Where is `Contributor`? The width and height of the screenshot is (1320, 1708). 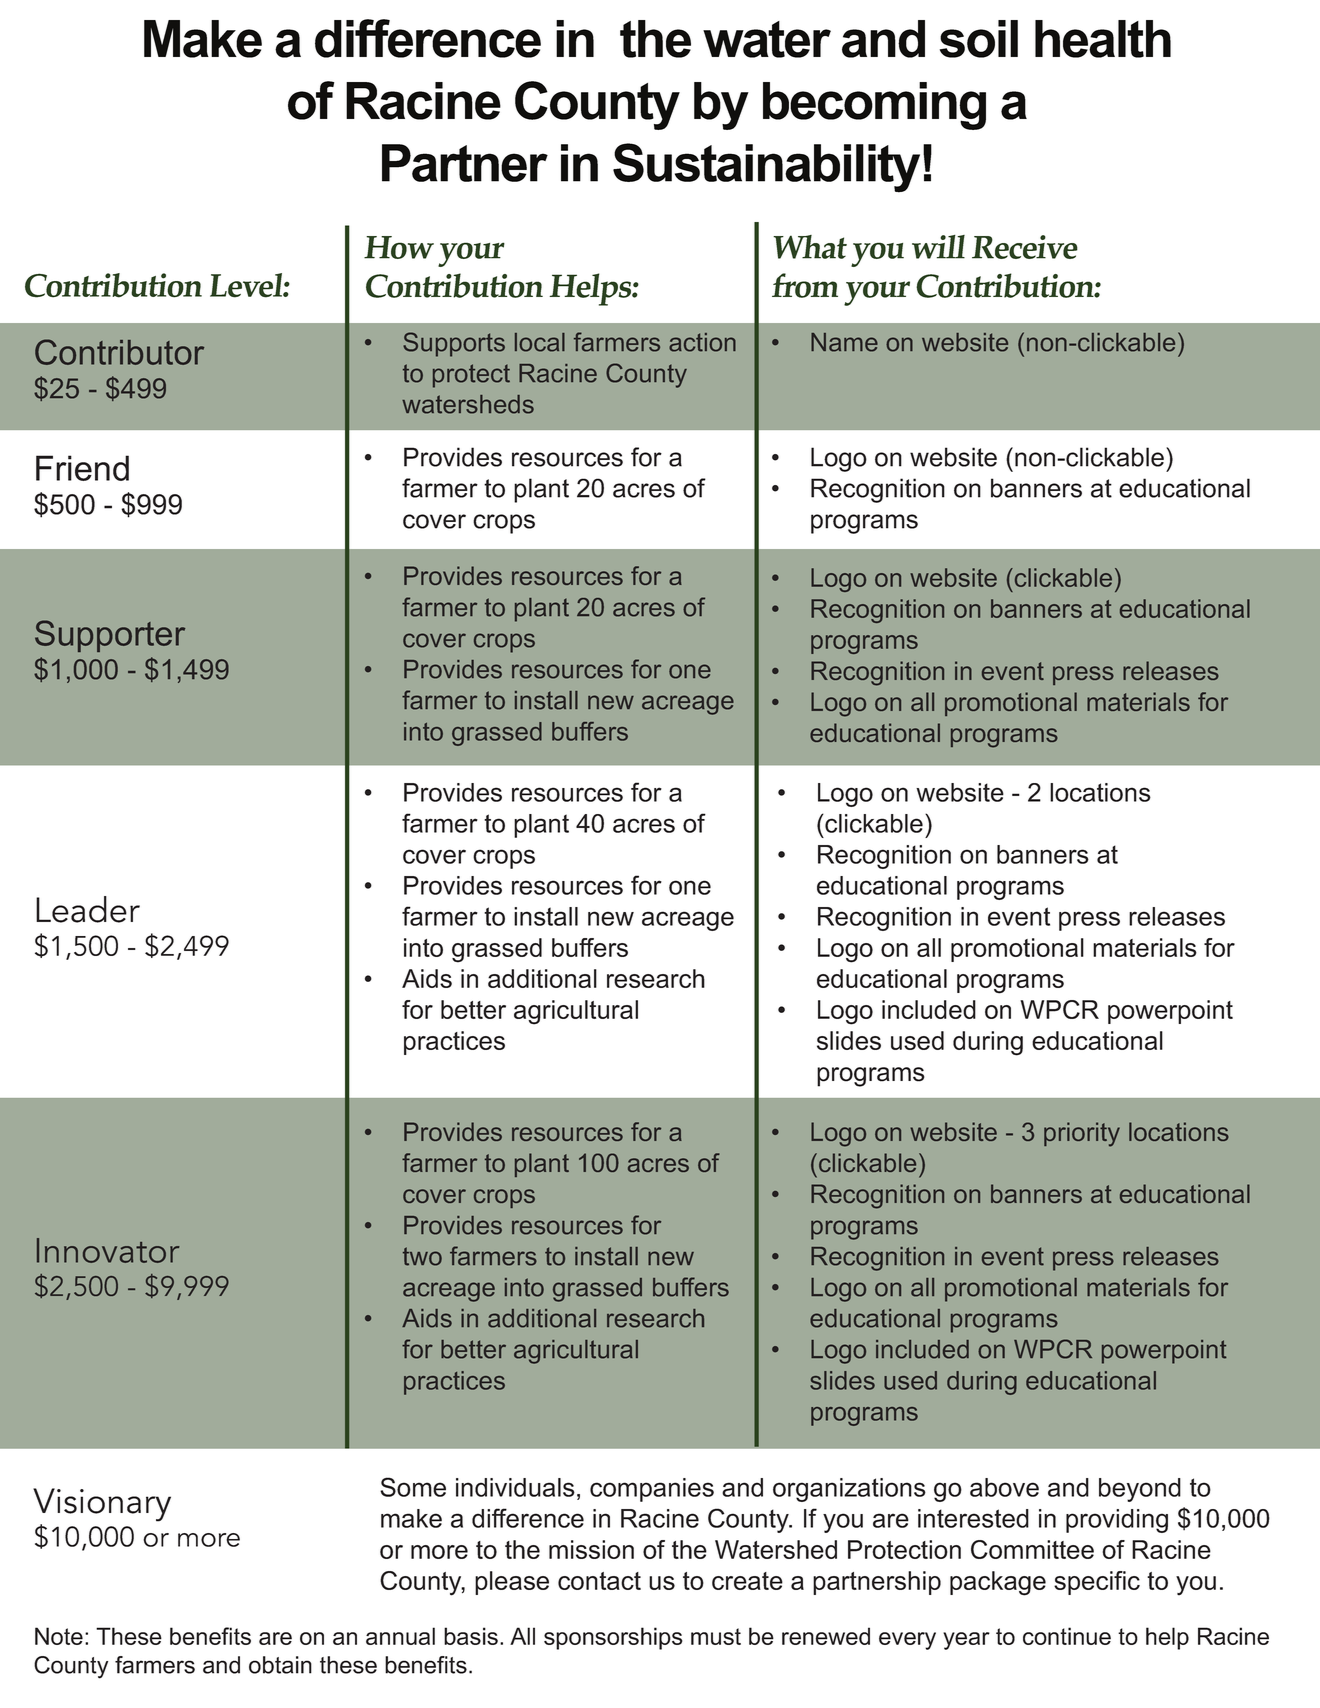 Contributor is located at coordinates (119, 352).
